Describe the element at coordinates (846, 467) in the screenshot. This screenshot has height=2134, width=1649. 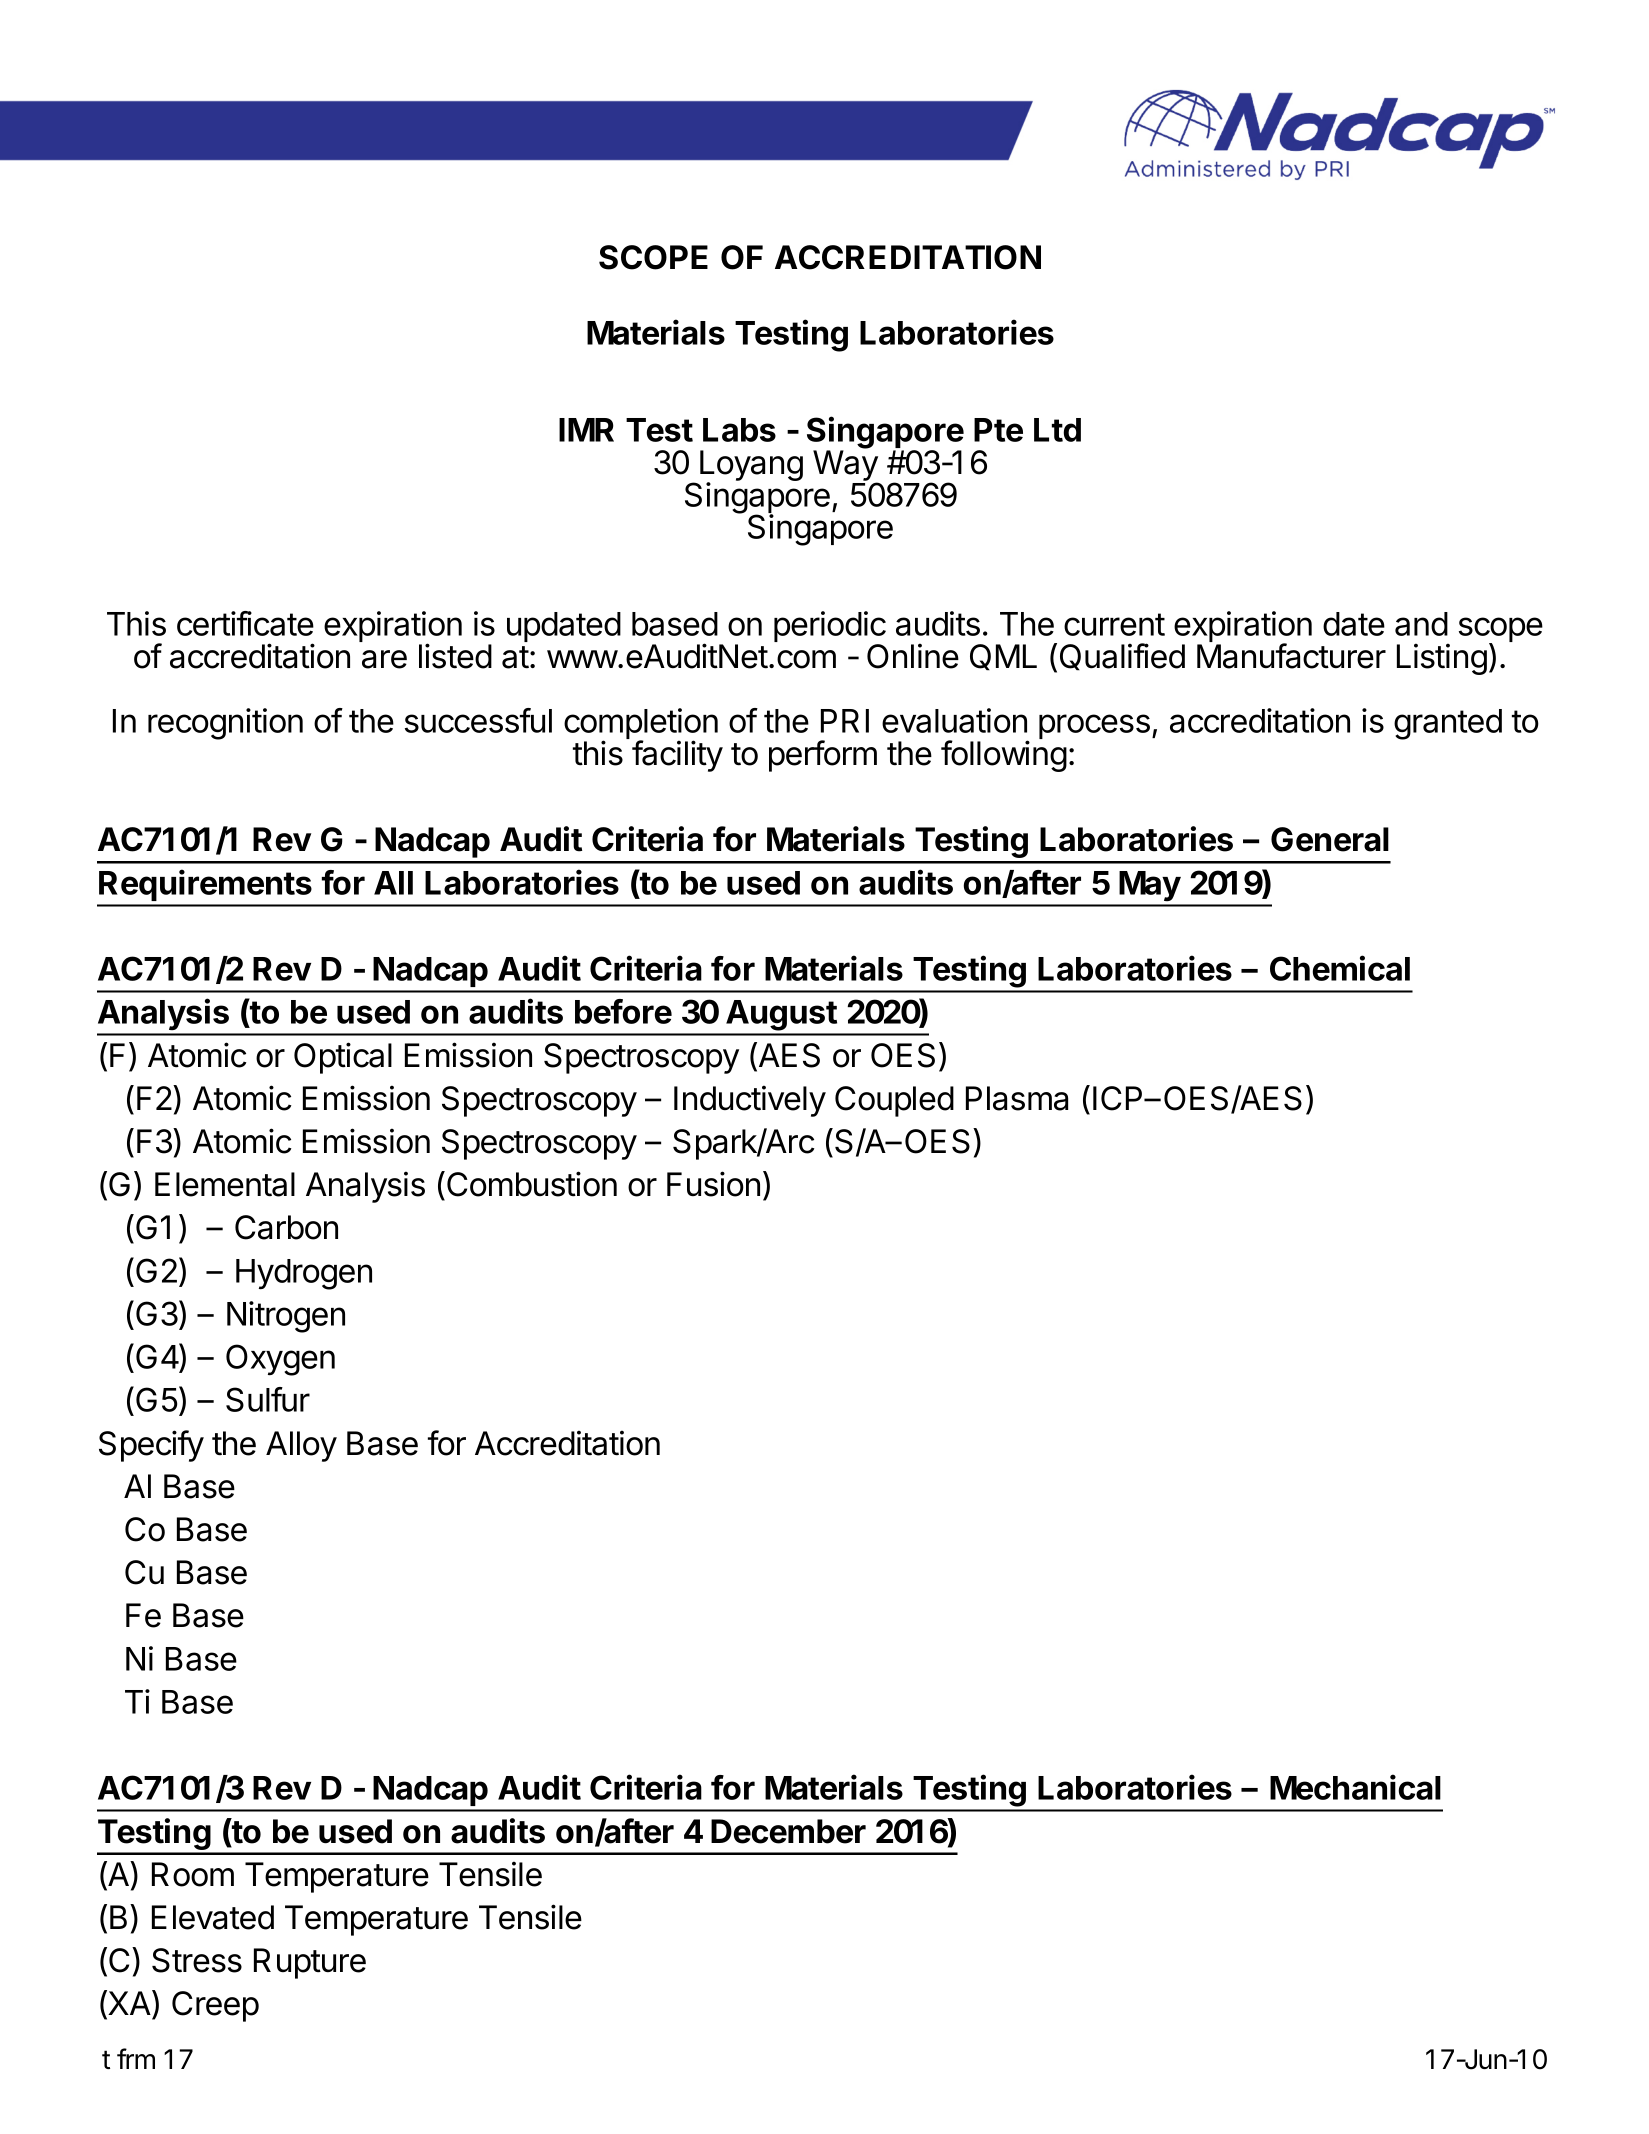
I see `Way` at that location.
